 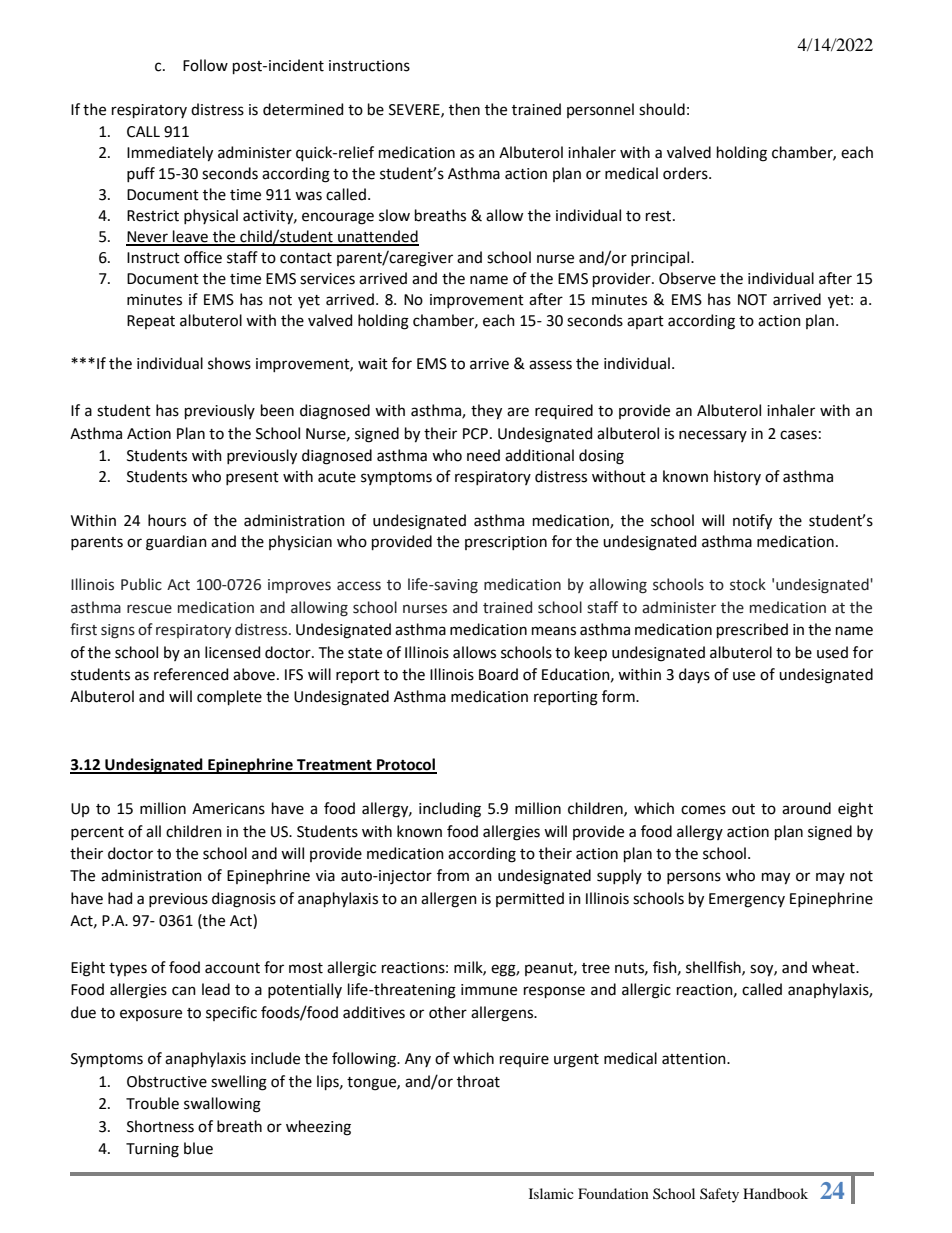 I want to click on then, so click(x=464, y=109).
